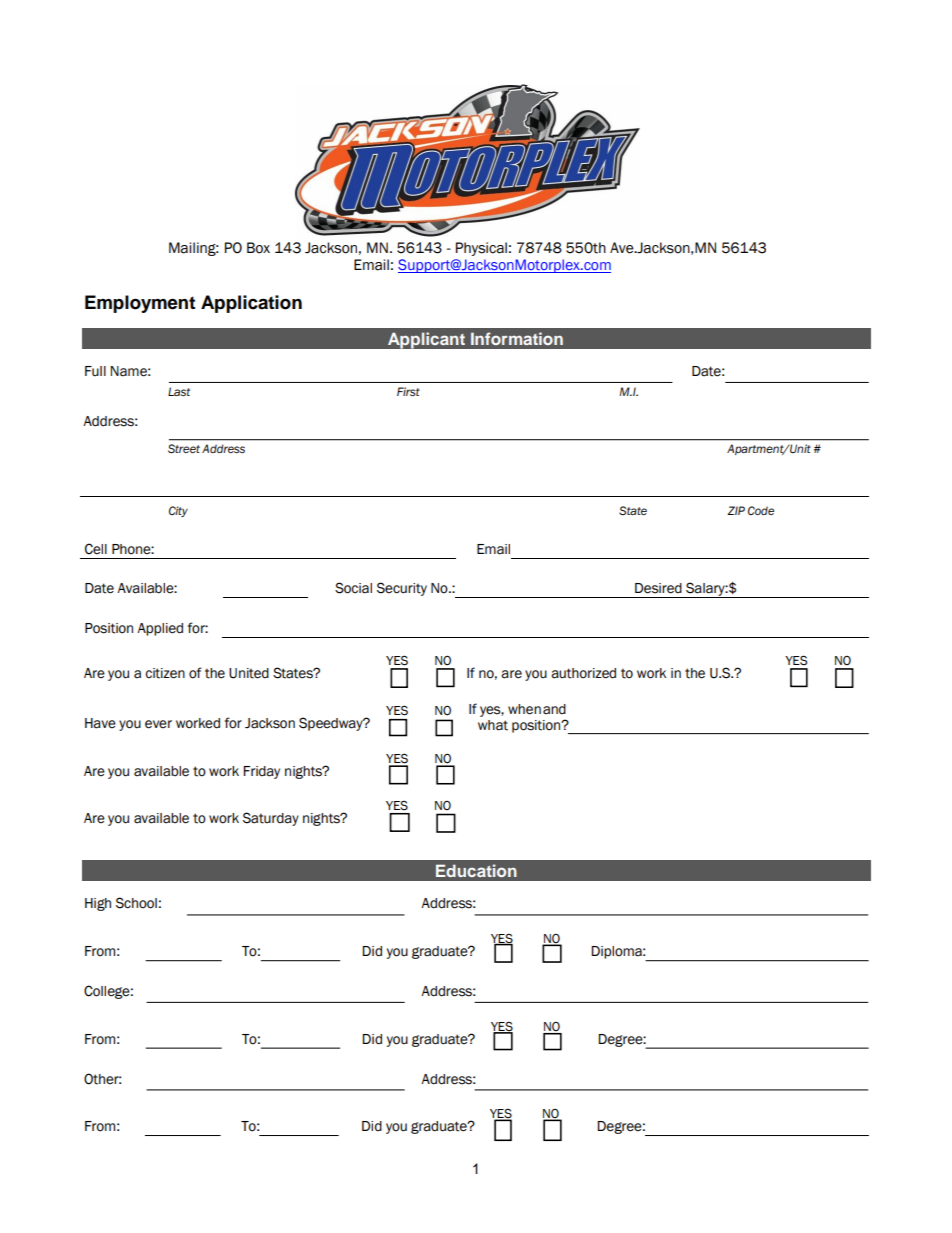  Describe the element at coordinates (402, 589) in the page. I see `Security` at that location.
